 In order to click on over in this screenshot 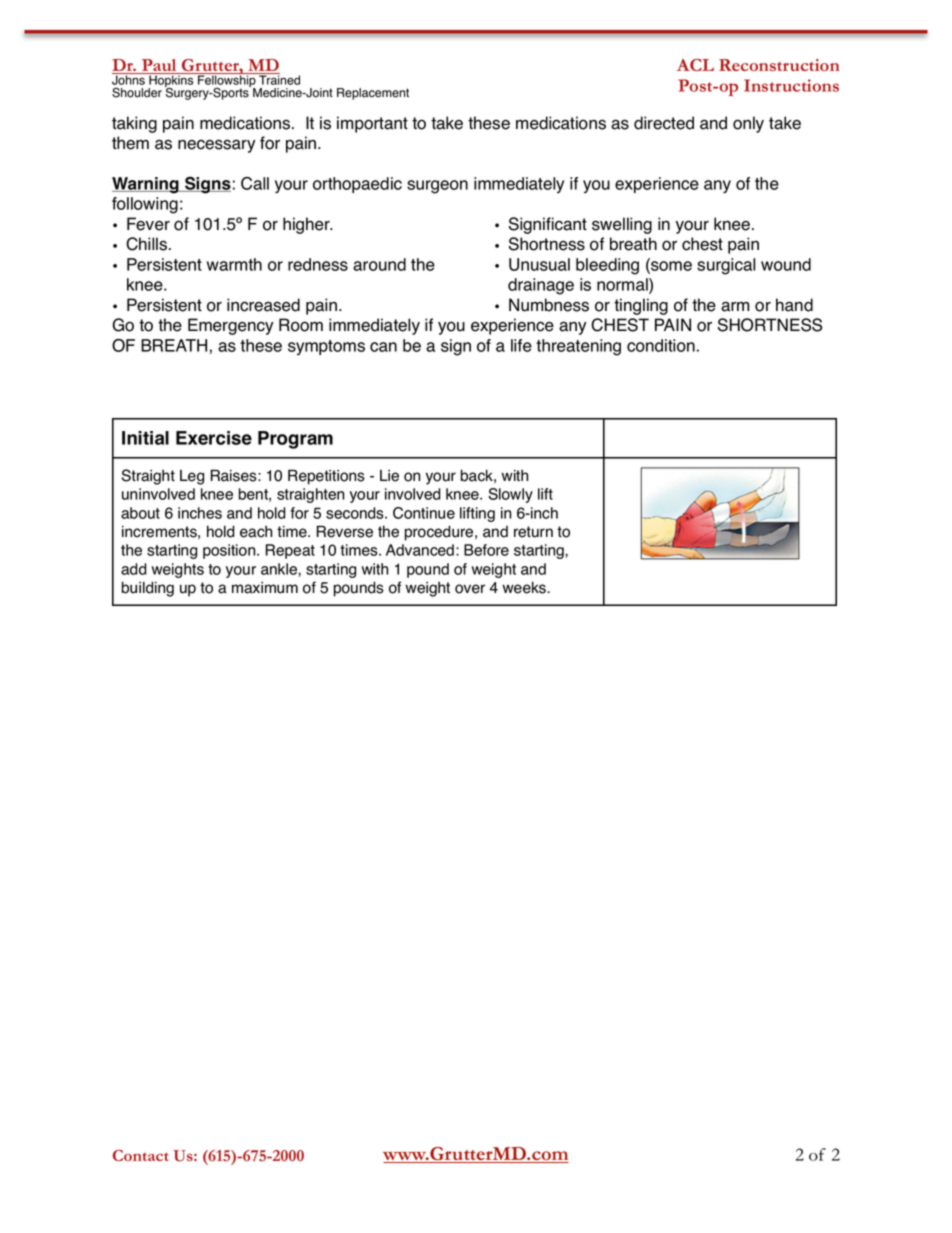, I will do `click(470, 589)`.
